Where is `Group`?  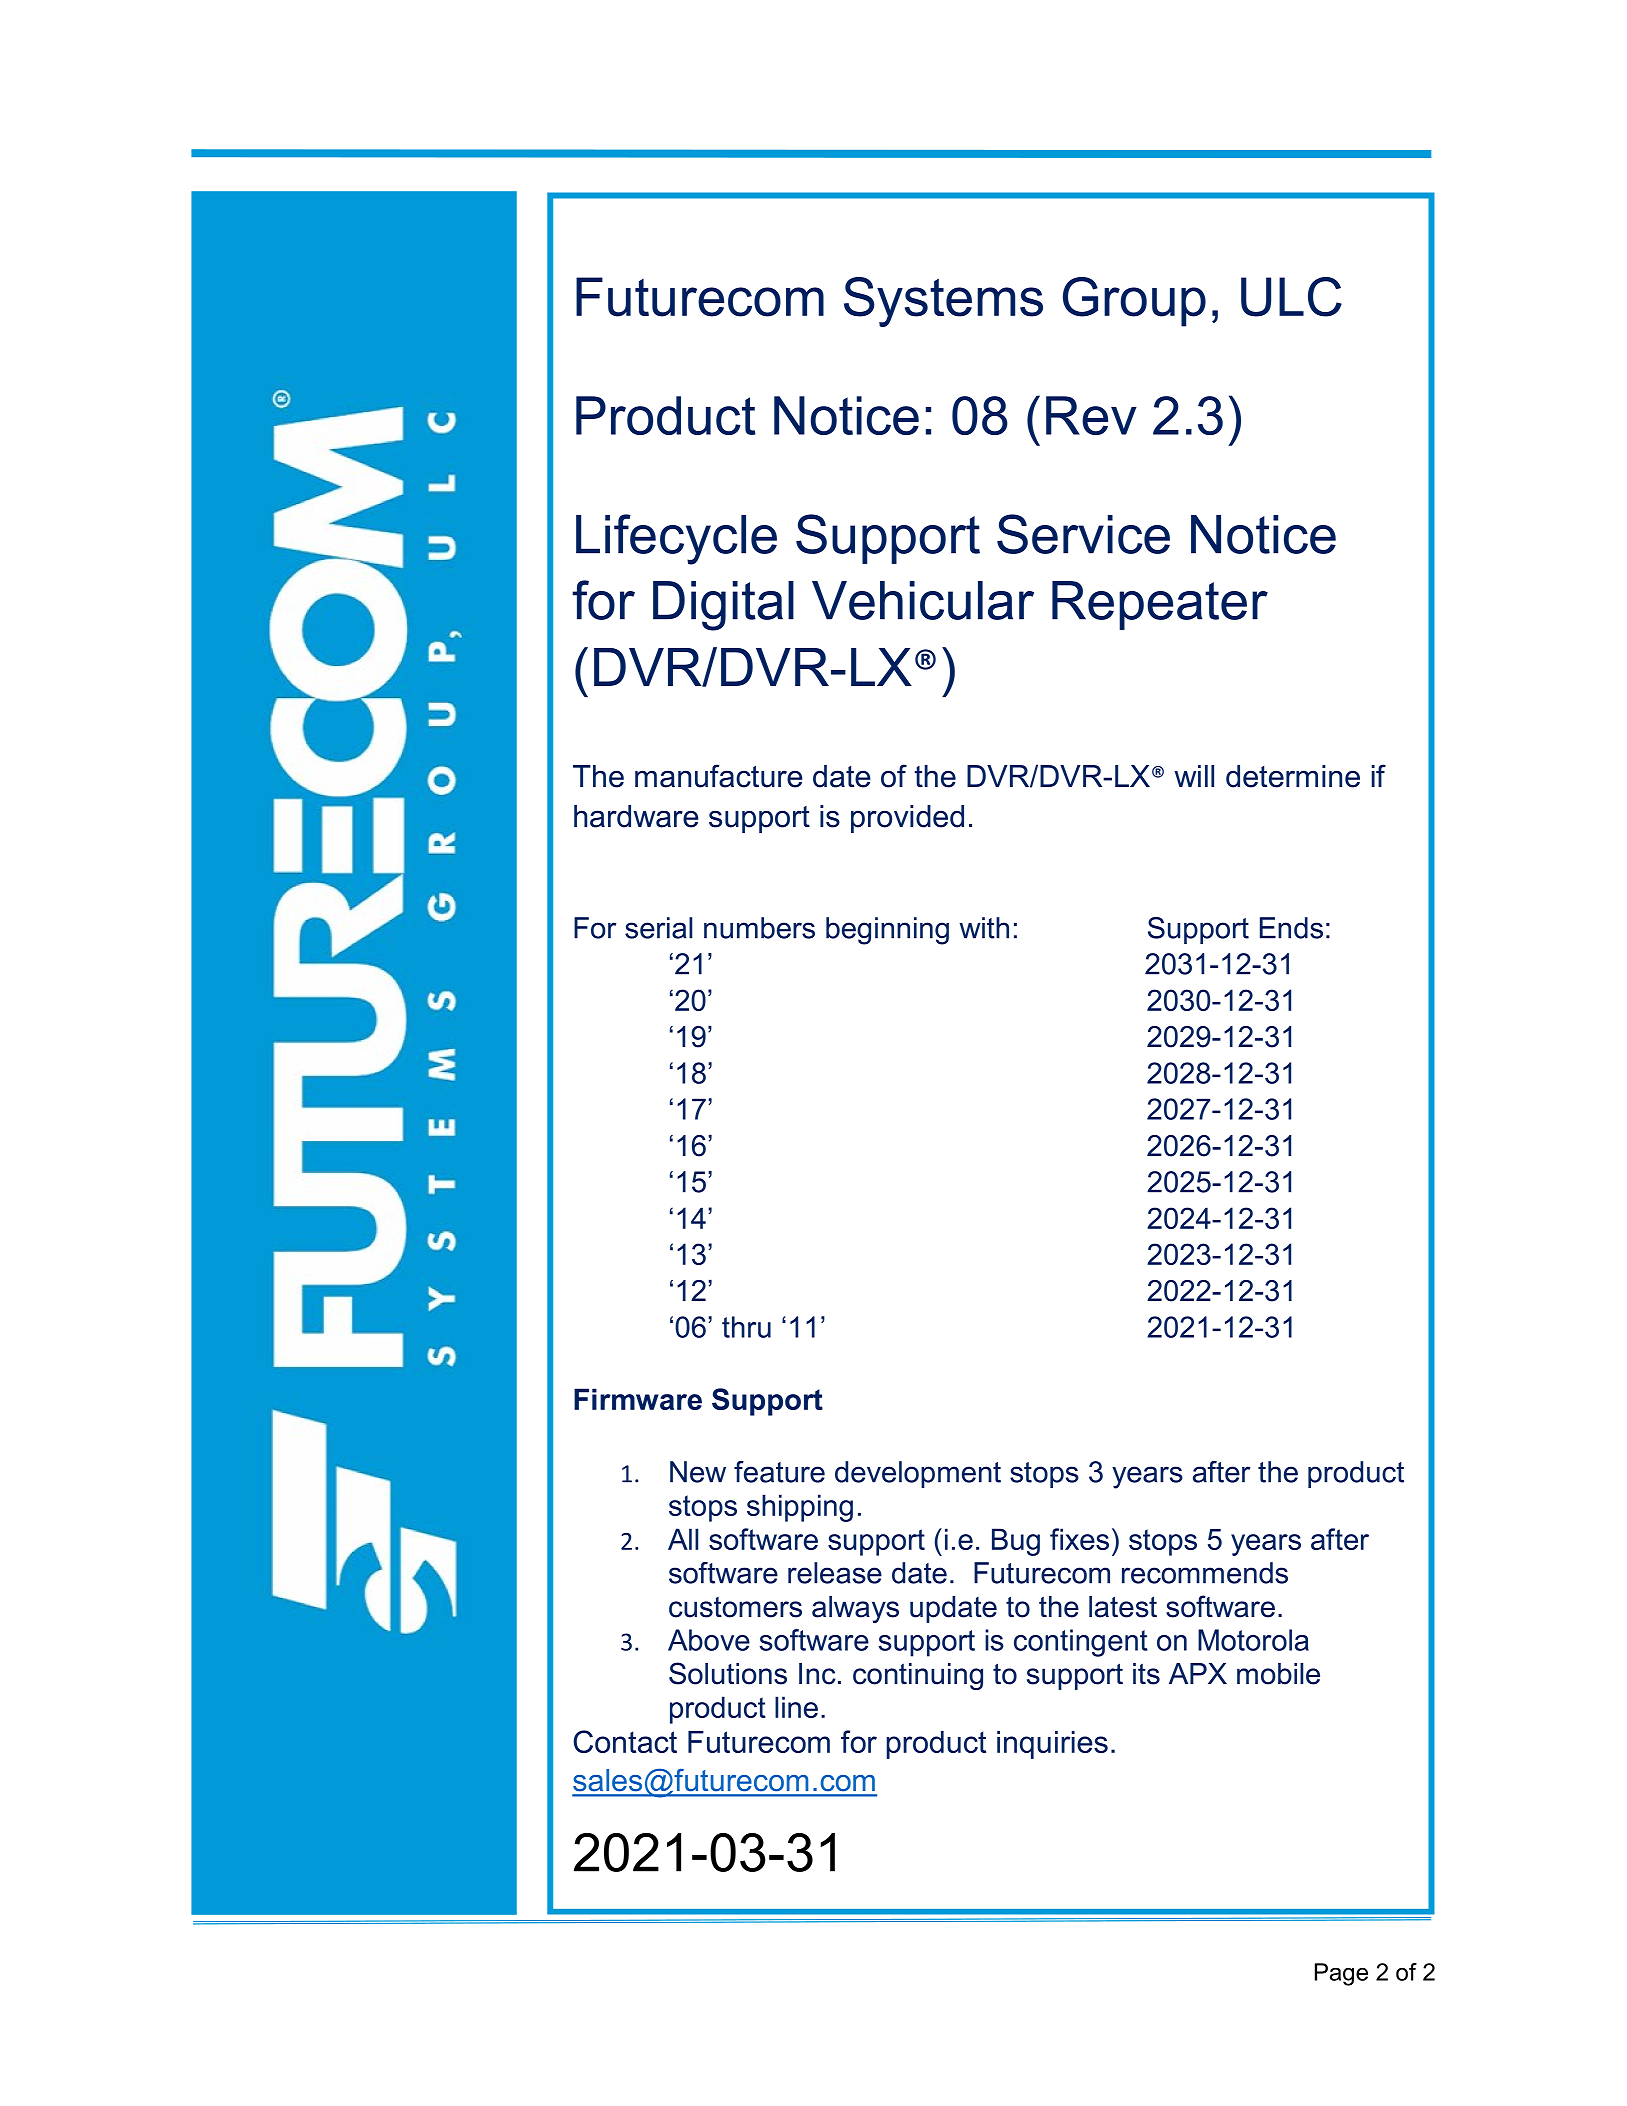
Group is located at coordinates (1134, 302).
